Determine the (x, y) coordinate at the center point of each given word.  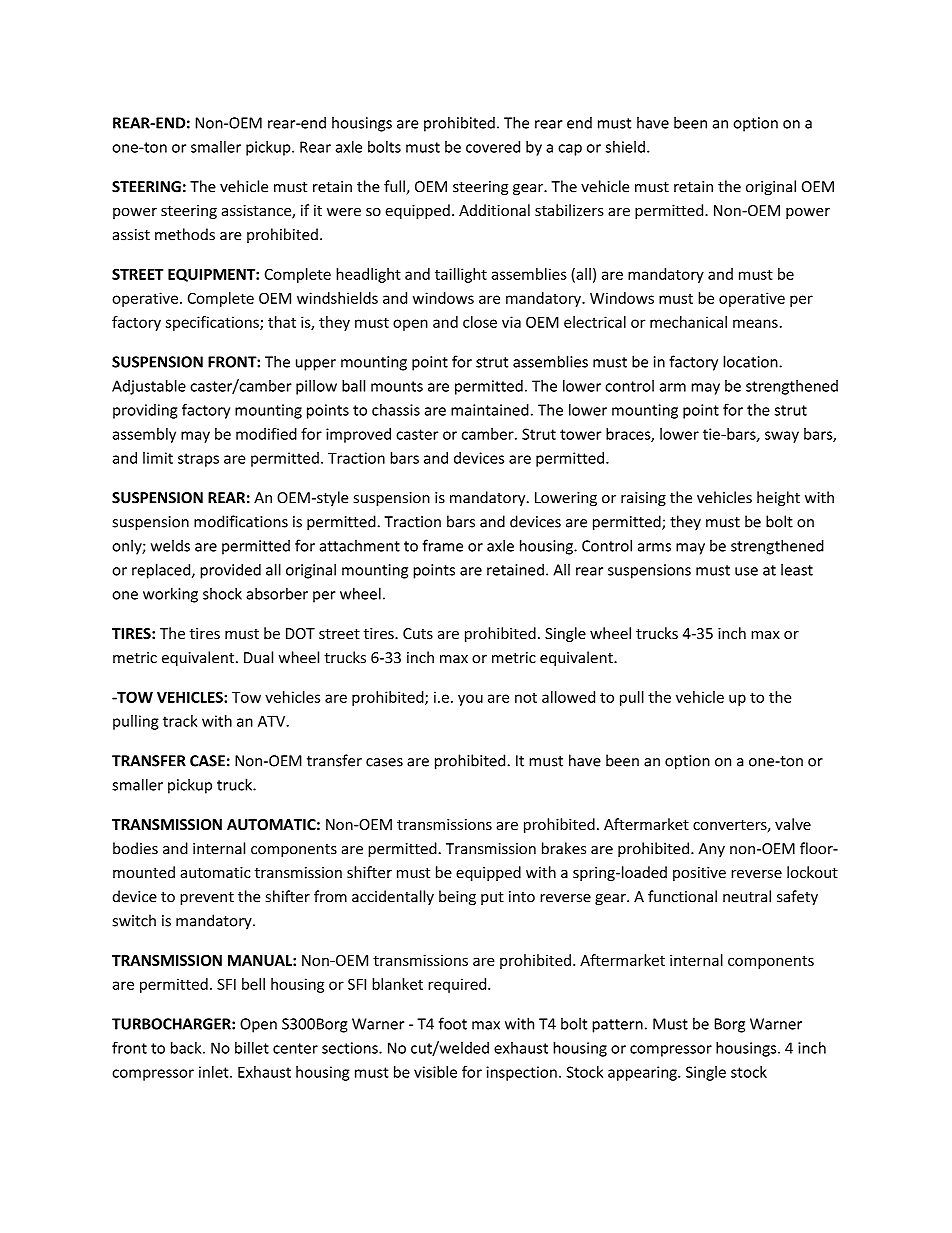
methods (185, 234)
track (180, 721)
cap (570, 150)
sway (782, 437)
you (470, 700)
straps (198, 460)
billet (252, 1048)
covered (493, 147)
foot (453, 1023)
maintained (490, 410)
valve (793, 824)
